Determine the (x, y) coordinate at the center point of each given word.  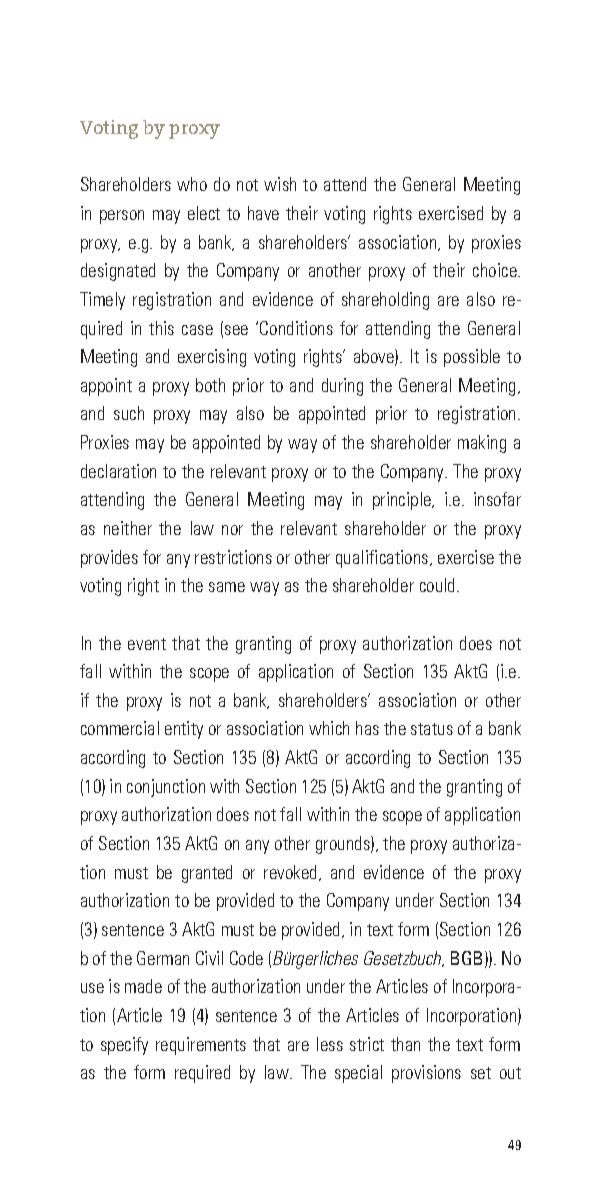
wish (280, 184)
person (122, 217)
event (147, 644)
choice (496, 270)
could (439, 585)
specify (124, 1046)
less (330, 1044)
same (227, 587)
